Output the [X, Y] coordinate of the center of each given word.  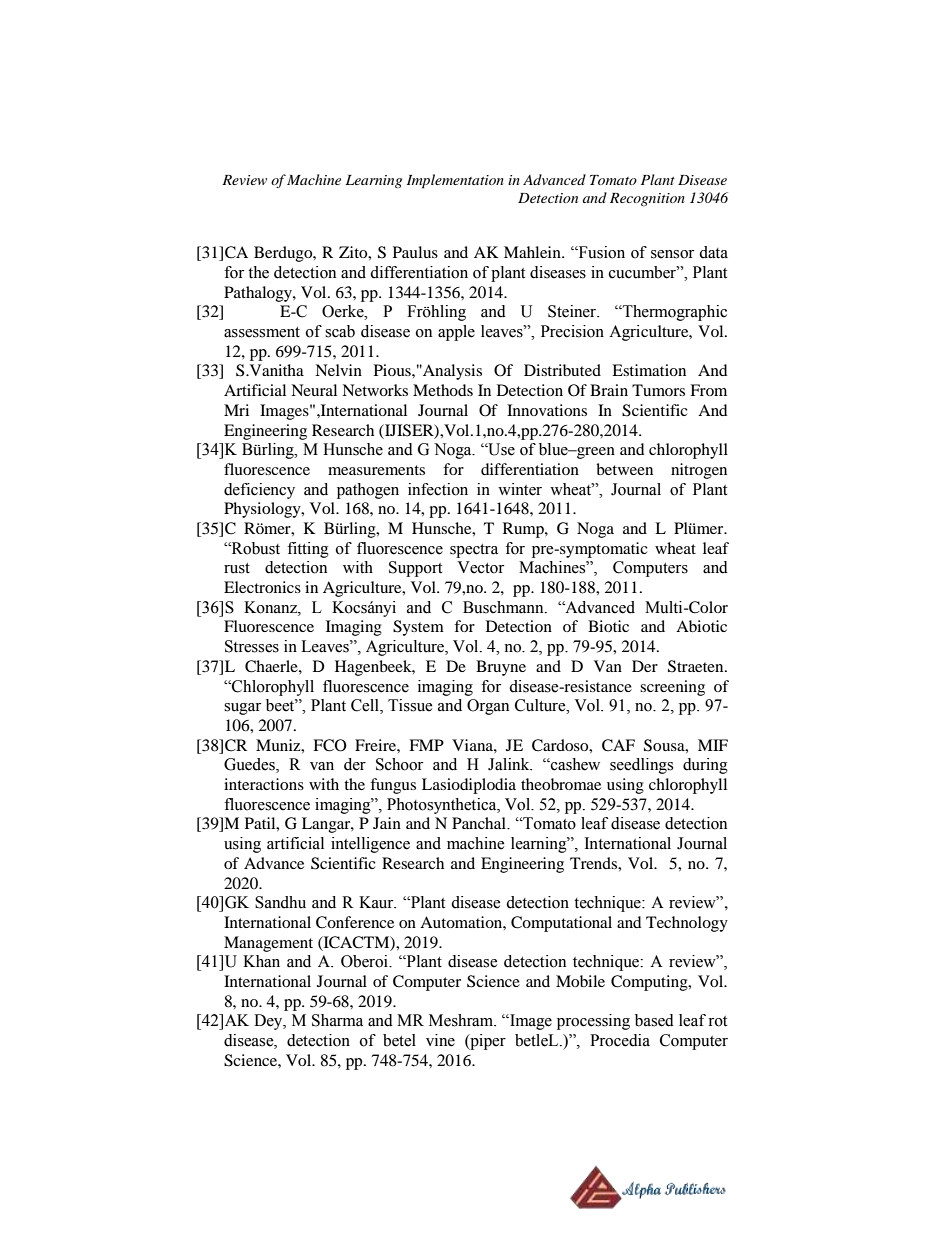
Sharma [337, 1020]
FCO [330, 745]
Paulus [415, 252]
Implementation [455, 181]
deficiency [259, 491]
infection [438, 489]
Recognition [647, 199]
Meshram [462, 1020]
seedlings [641, 766]
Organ [488, 707]
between [624, 469]
